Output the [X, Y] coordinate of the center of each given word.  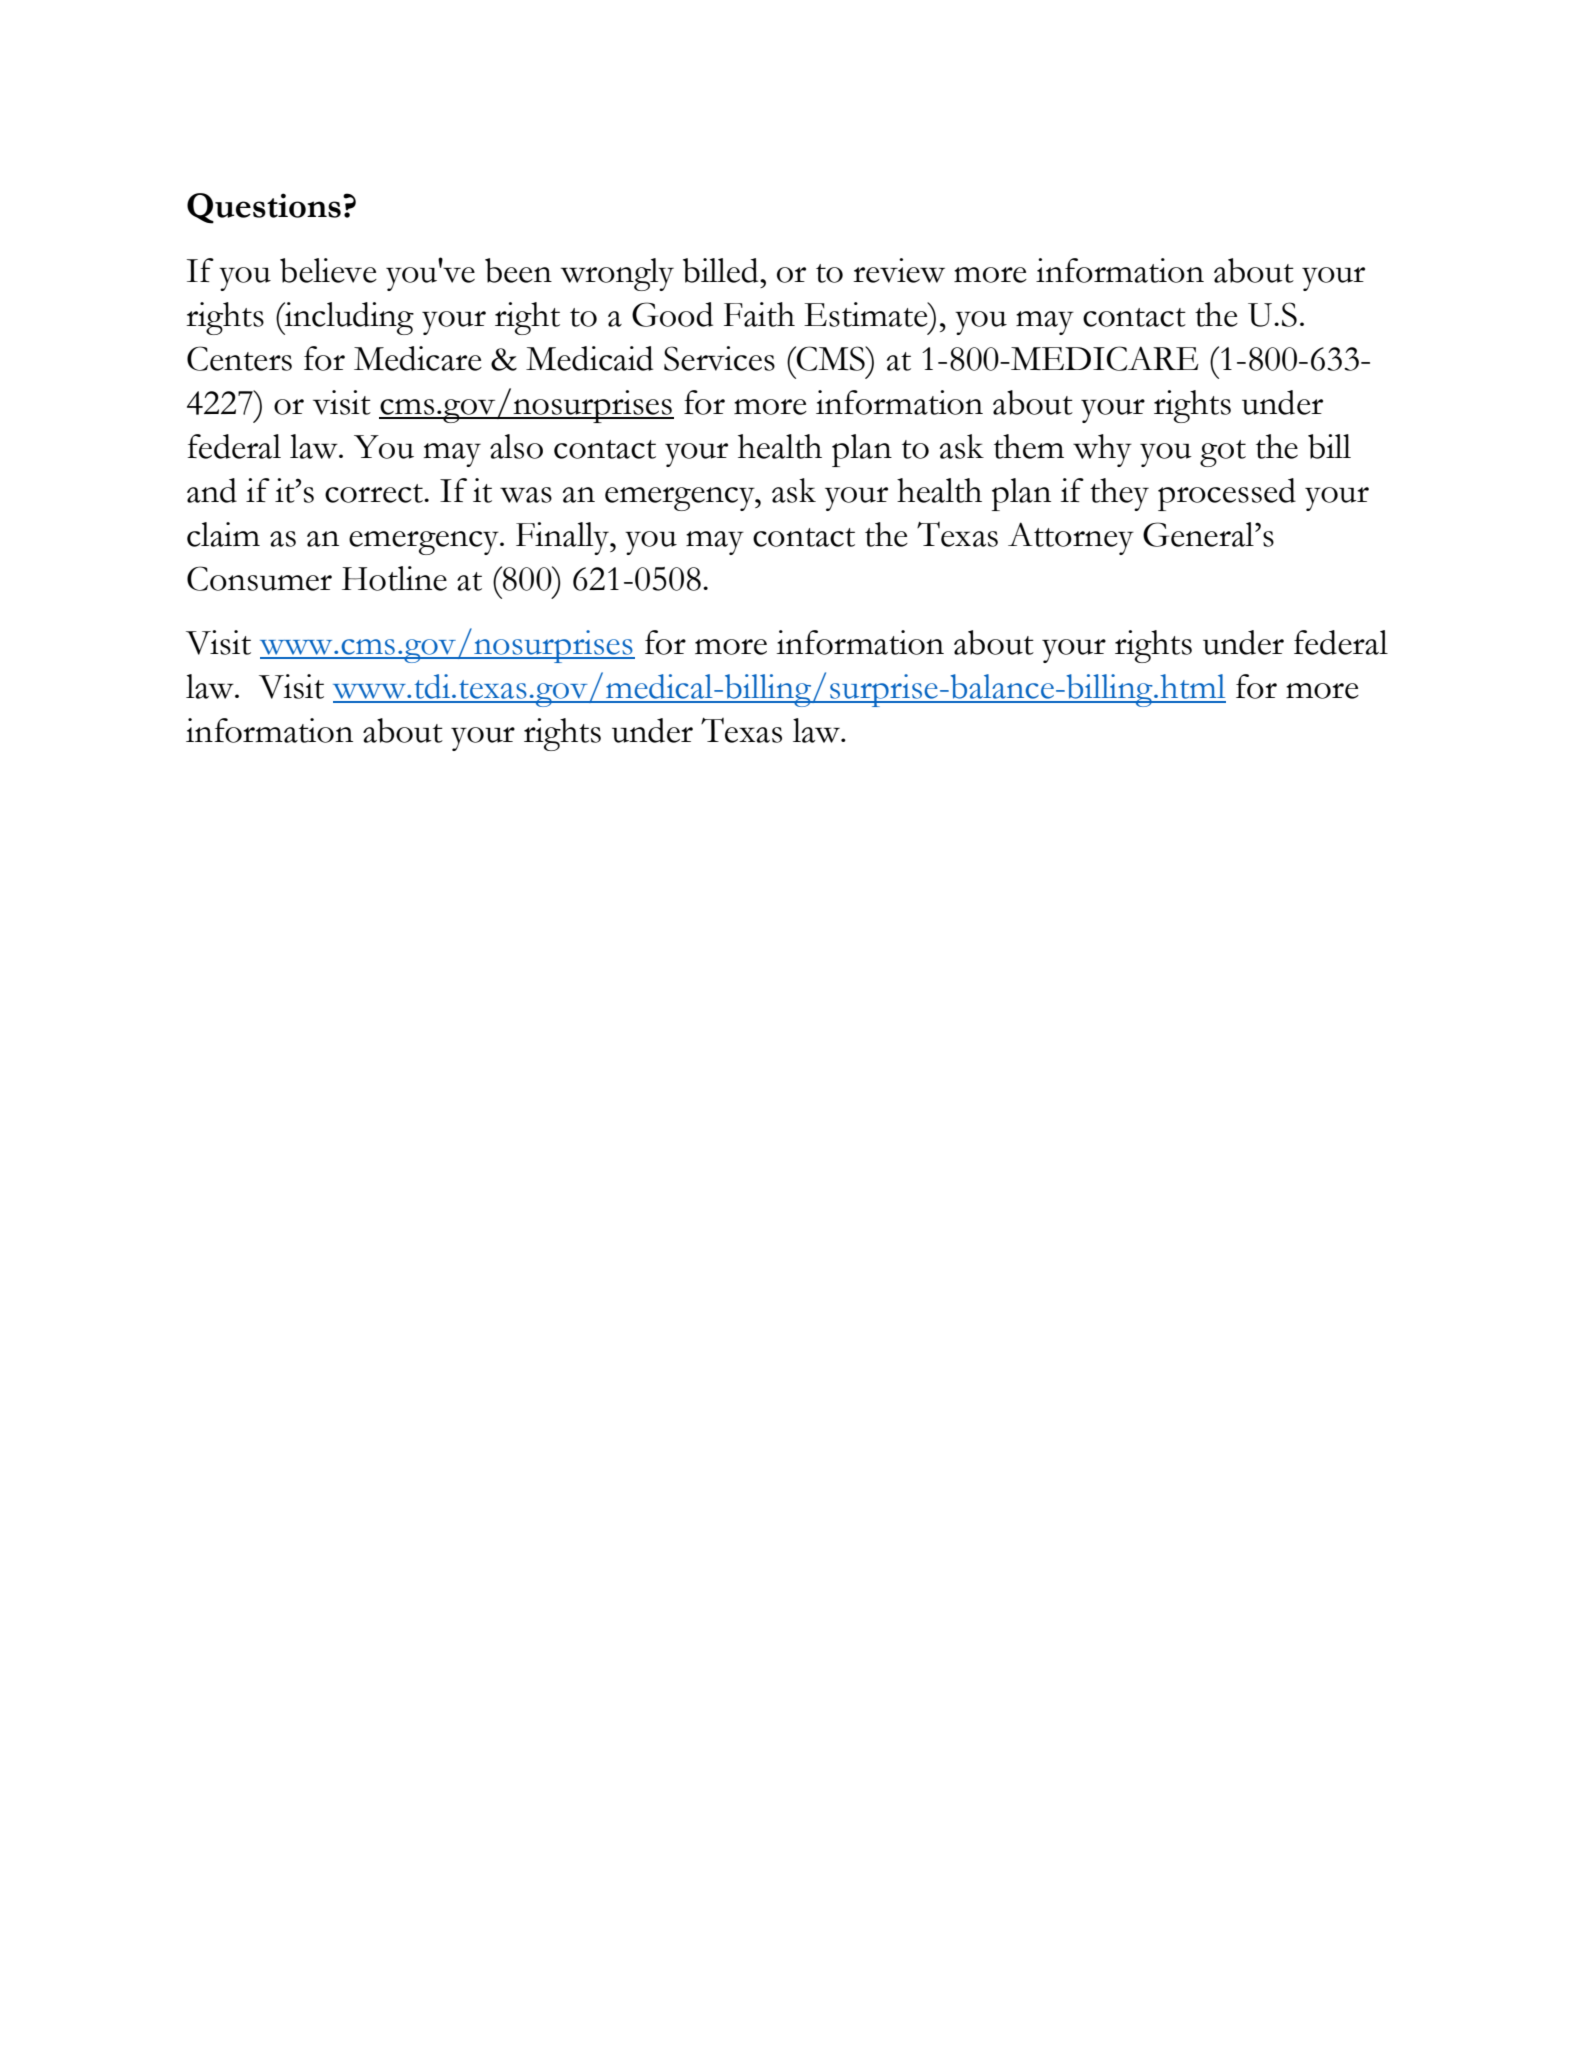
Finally [564, 538]
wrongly [617, 274]
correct [375, 493]
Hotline [394, 578]
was [526, 495]
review [899, 270]
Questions [264, 208]
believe [328, 270]
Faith [759, 314]
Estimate [867, 314]
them [1029, 446]
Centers [239, 358]
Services [719, 358]
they [1119, 494]
